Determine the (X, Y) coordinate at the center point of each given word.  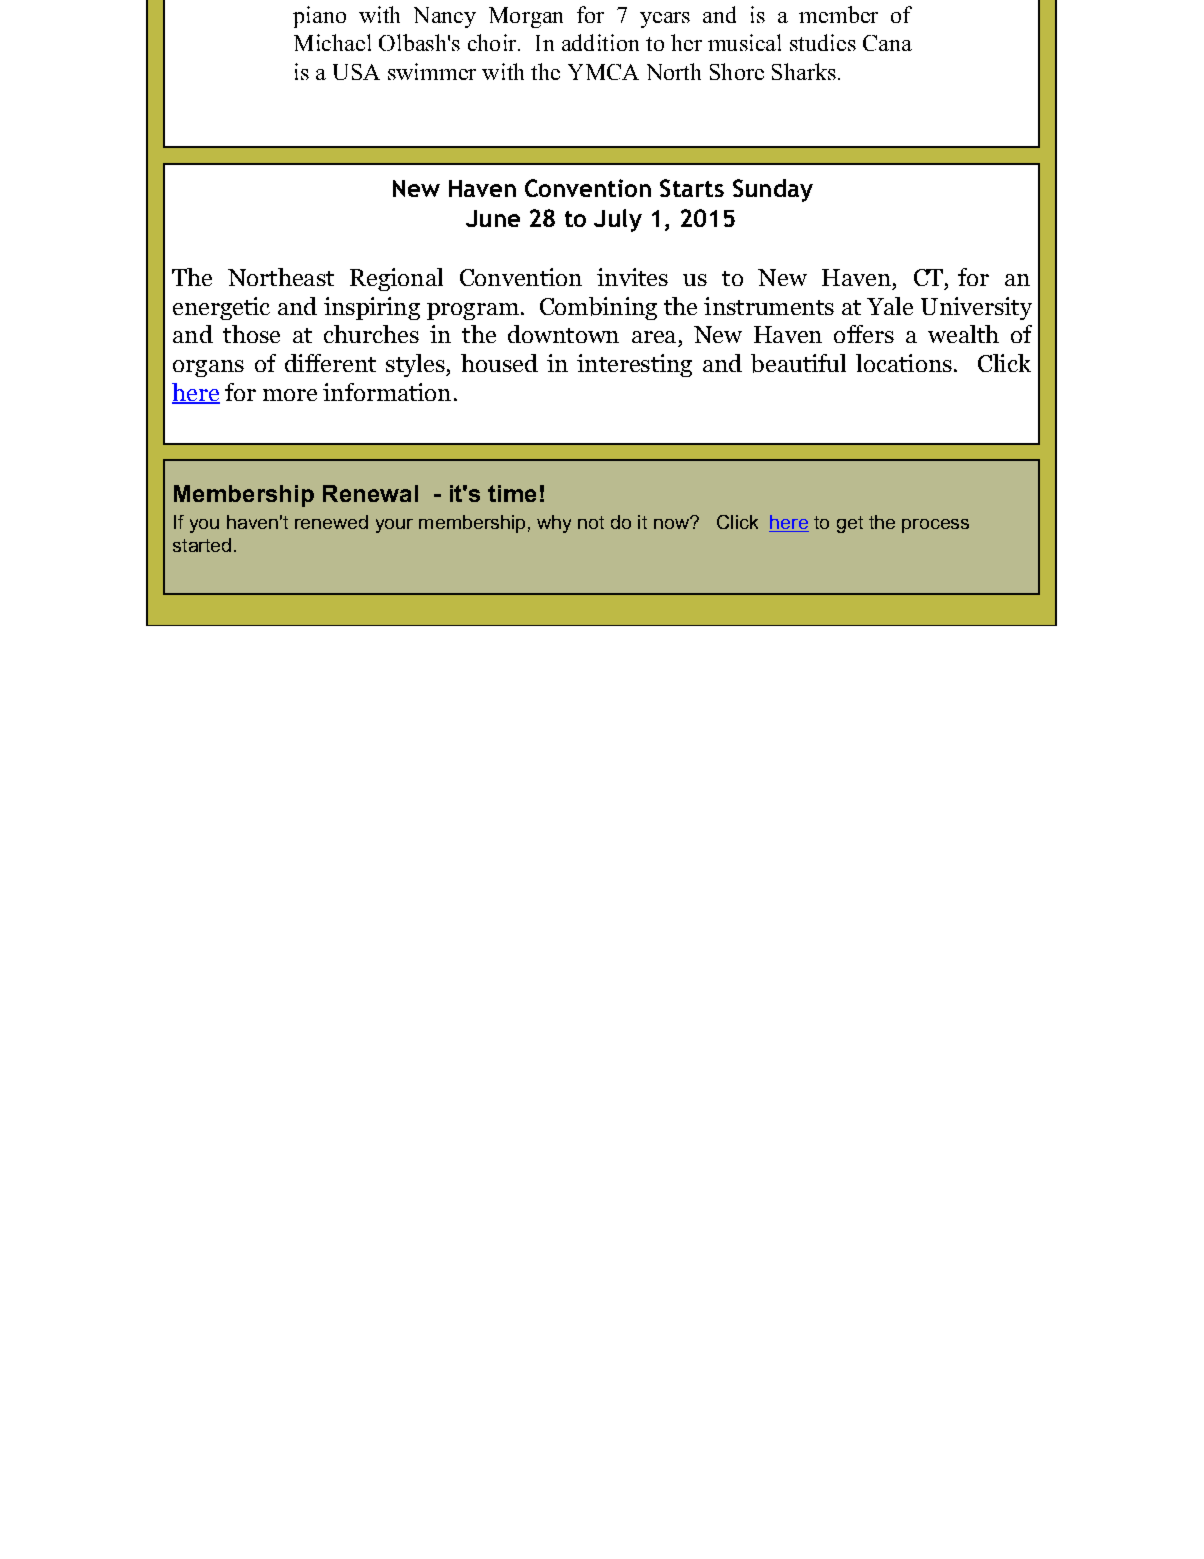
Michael (332, 42)
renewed (331, 522)
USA (356, 72)
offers (864, 334)
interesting (634, 365)
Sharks (804, 71)
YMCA (603, 72)
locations (904, 363)
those (251, 334)
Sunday (773, 190)
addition (600, 42)
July (618, 220)
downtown (563, 334)
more (290, 395)
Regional (396, 279)
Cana (887, 43)
